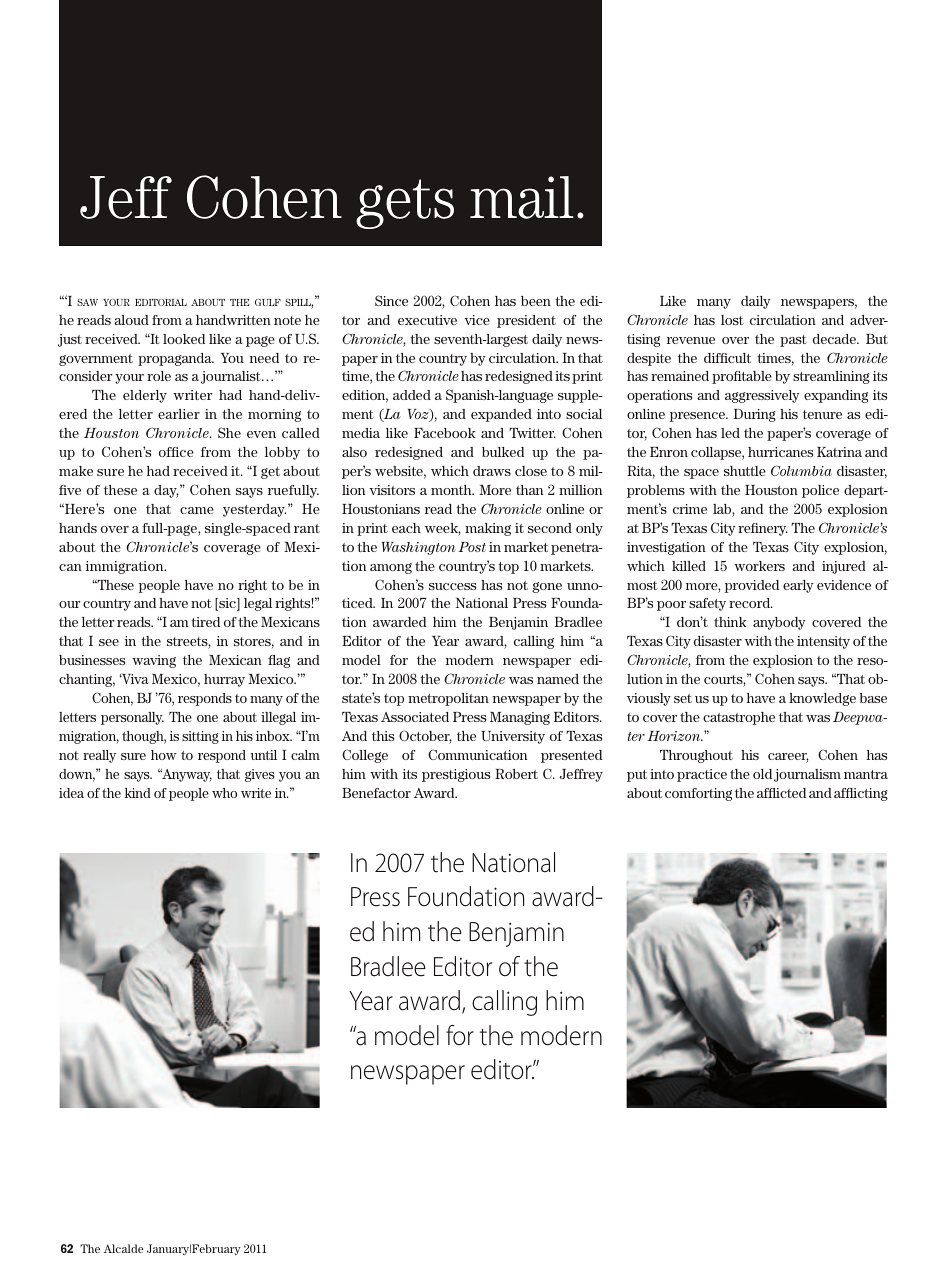 The image size is (947, 1288). I want to click on aggressively, so click(762, 396).
